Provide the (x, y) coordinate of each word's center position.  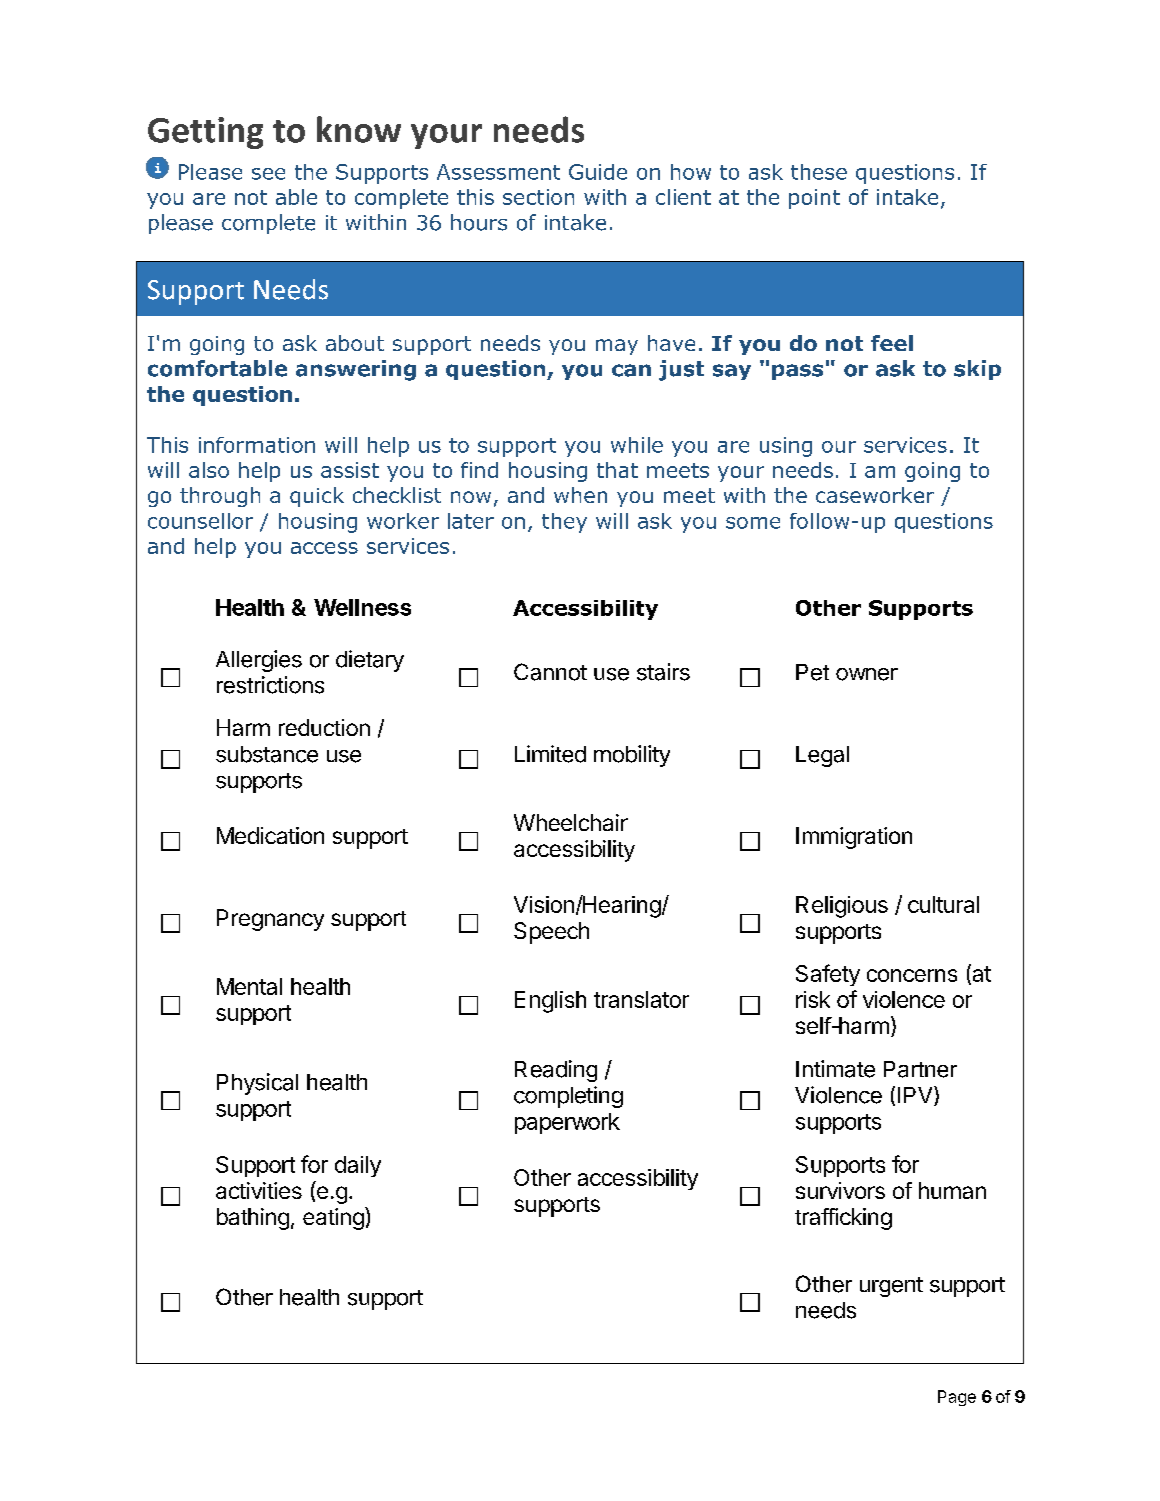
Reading (556, 1071)
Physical (257, 1084)
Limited (550, 754)
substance (267, 754)
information (257, 445)
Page (957, 1398)
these (819, 172)
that (617, 470)
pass (797, 372)
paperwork (567, 1123)
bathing (253, 1219)
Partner (920, 1069)
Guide (598, 172)
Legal (822, 756)
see (268, 174)
